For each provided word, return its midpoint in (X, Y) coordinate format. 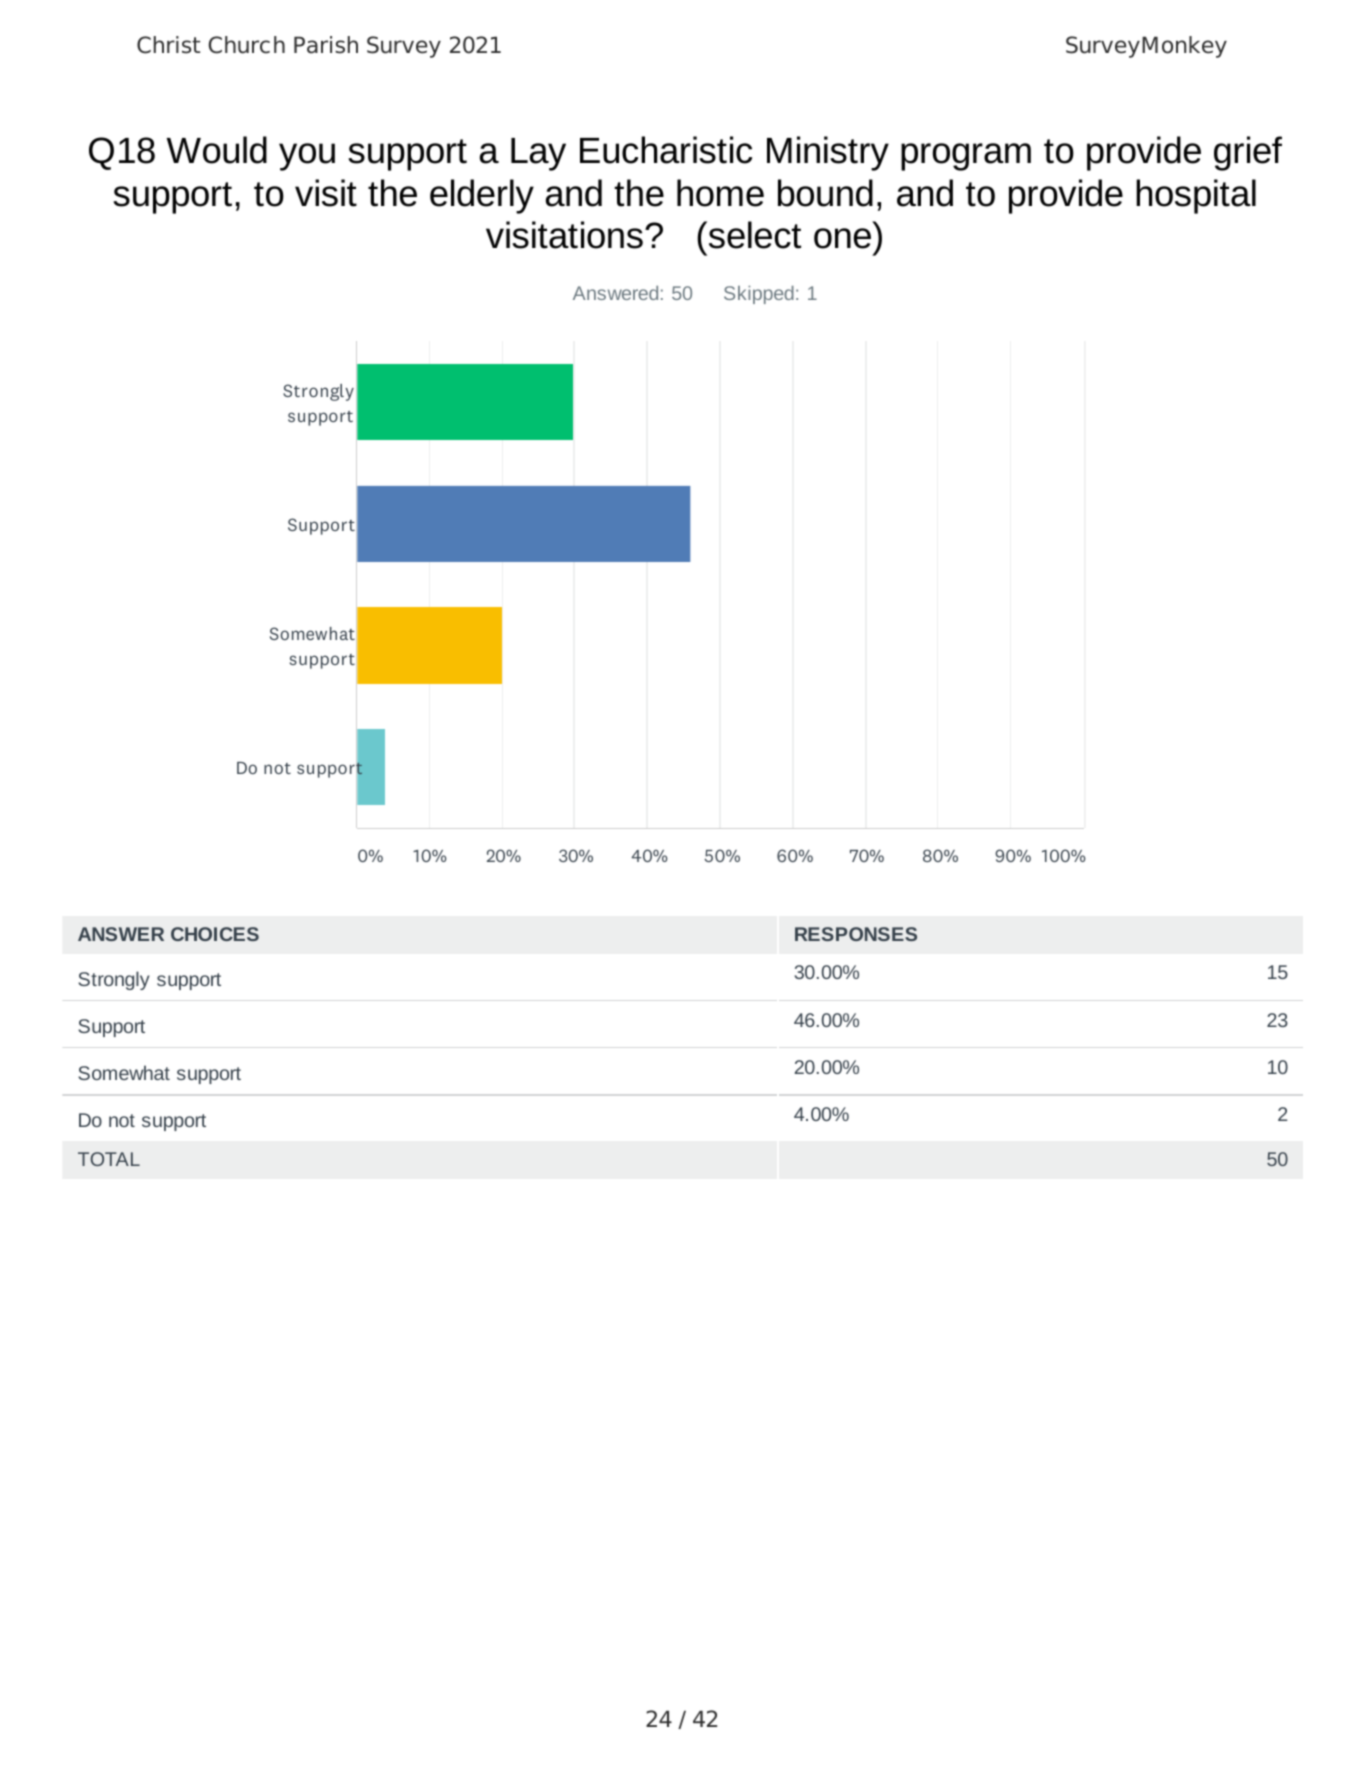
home (720, 193)
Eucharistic (666, 150)
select (753, 235)
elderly (482, 196)
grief (1248, 153)
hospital (1196, 196)
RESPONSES (856, 934)
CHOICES (215, 934)
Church (247, 45)
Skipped (759, 295)
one (842, 238)
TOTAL (109, 1159)
